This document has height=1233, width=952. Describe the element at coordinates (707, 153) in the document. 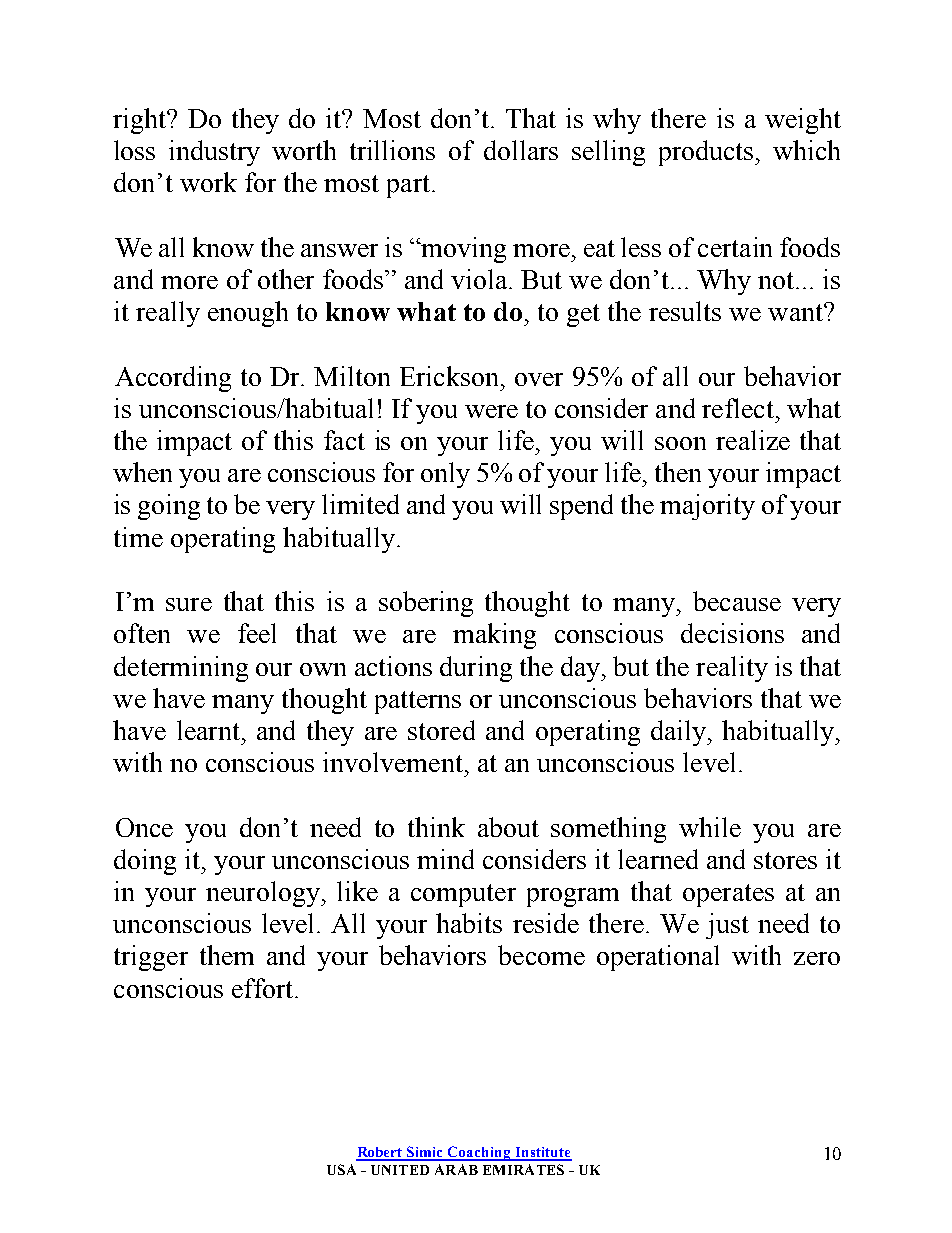

I see `products` at that location.
